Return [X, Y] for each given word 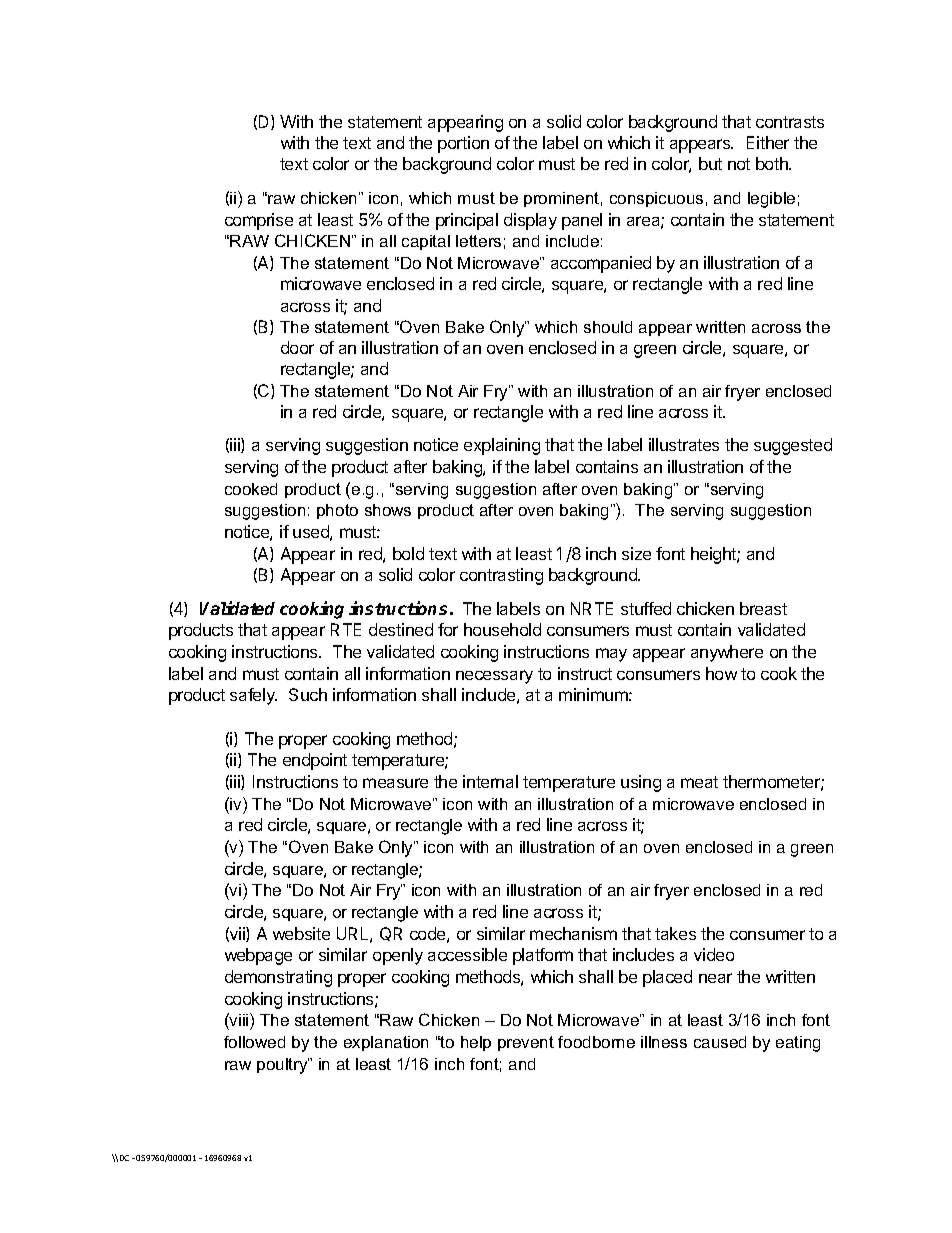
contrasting [501, 576]
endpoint [315, 761]
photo [337, 511]
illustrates [684, 444]
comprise [259, 221]
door [297, 347]
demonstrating [278, 978]
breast [763, 608]
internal [490, 781]
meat [699, 782]
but [710, 163]
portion [463, 144]
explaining [502, 446]
